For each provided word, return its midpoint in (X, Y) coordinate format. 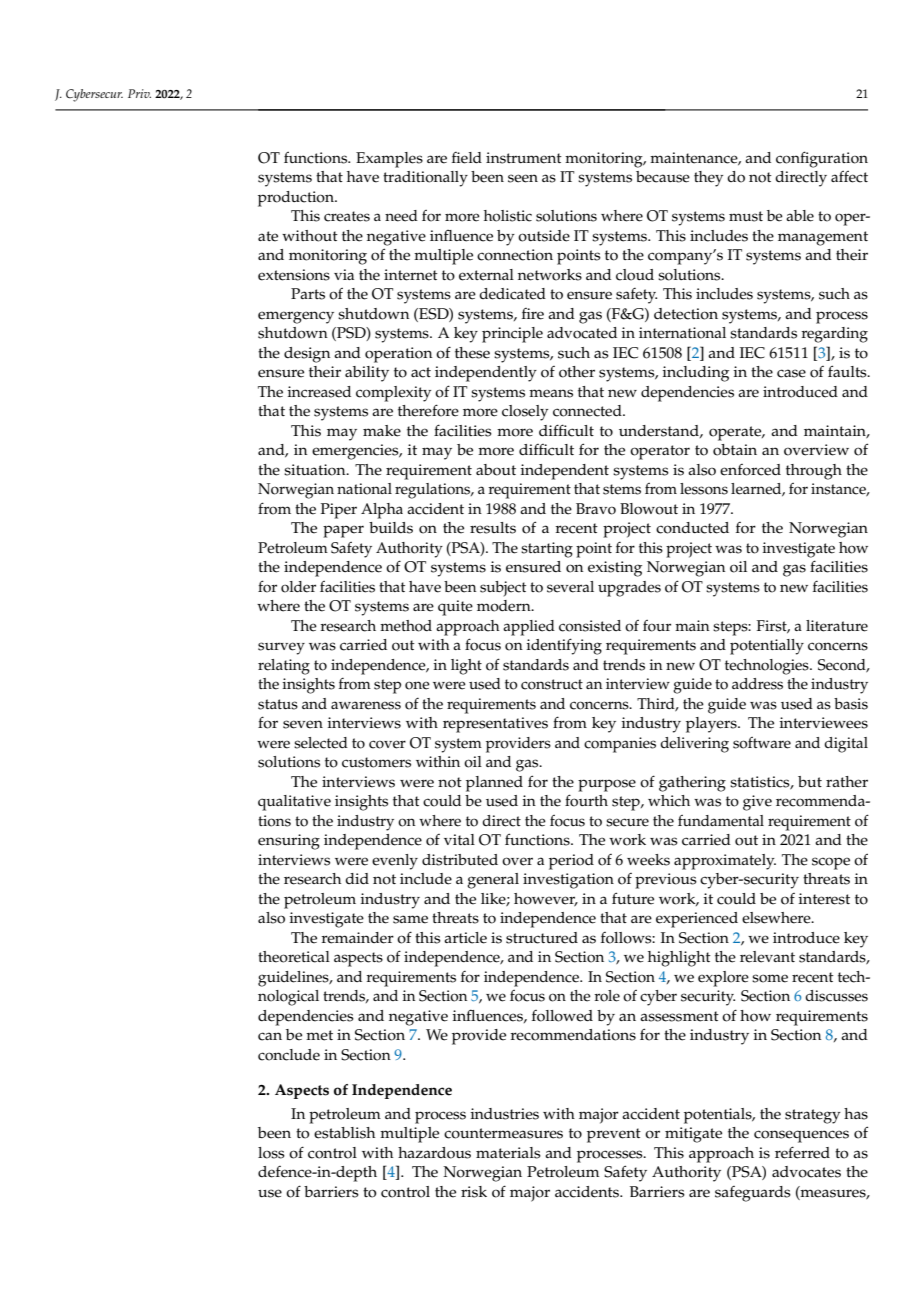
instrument (524, 158)
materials (508, 1153)
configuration (822, 159)
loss (271, 1153)
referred (802, 1152)
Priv (139, 93)
